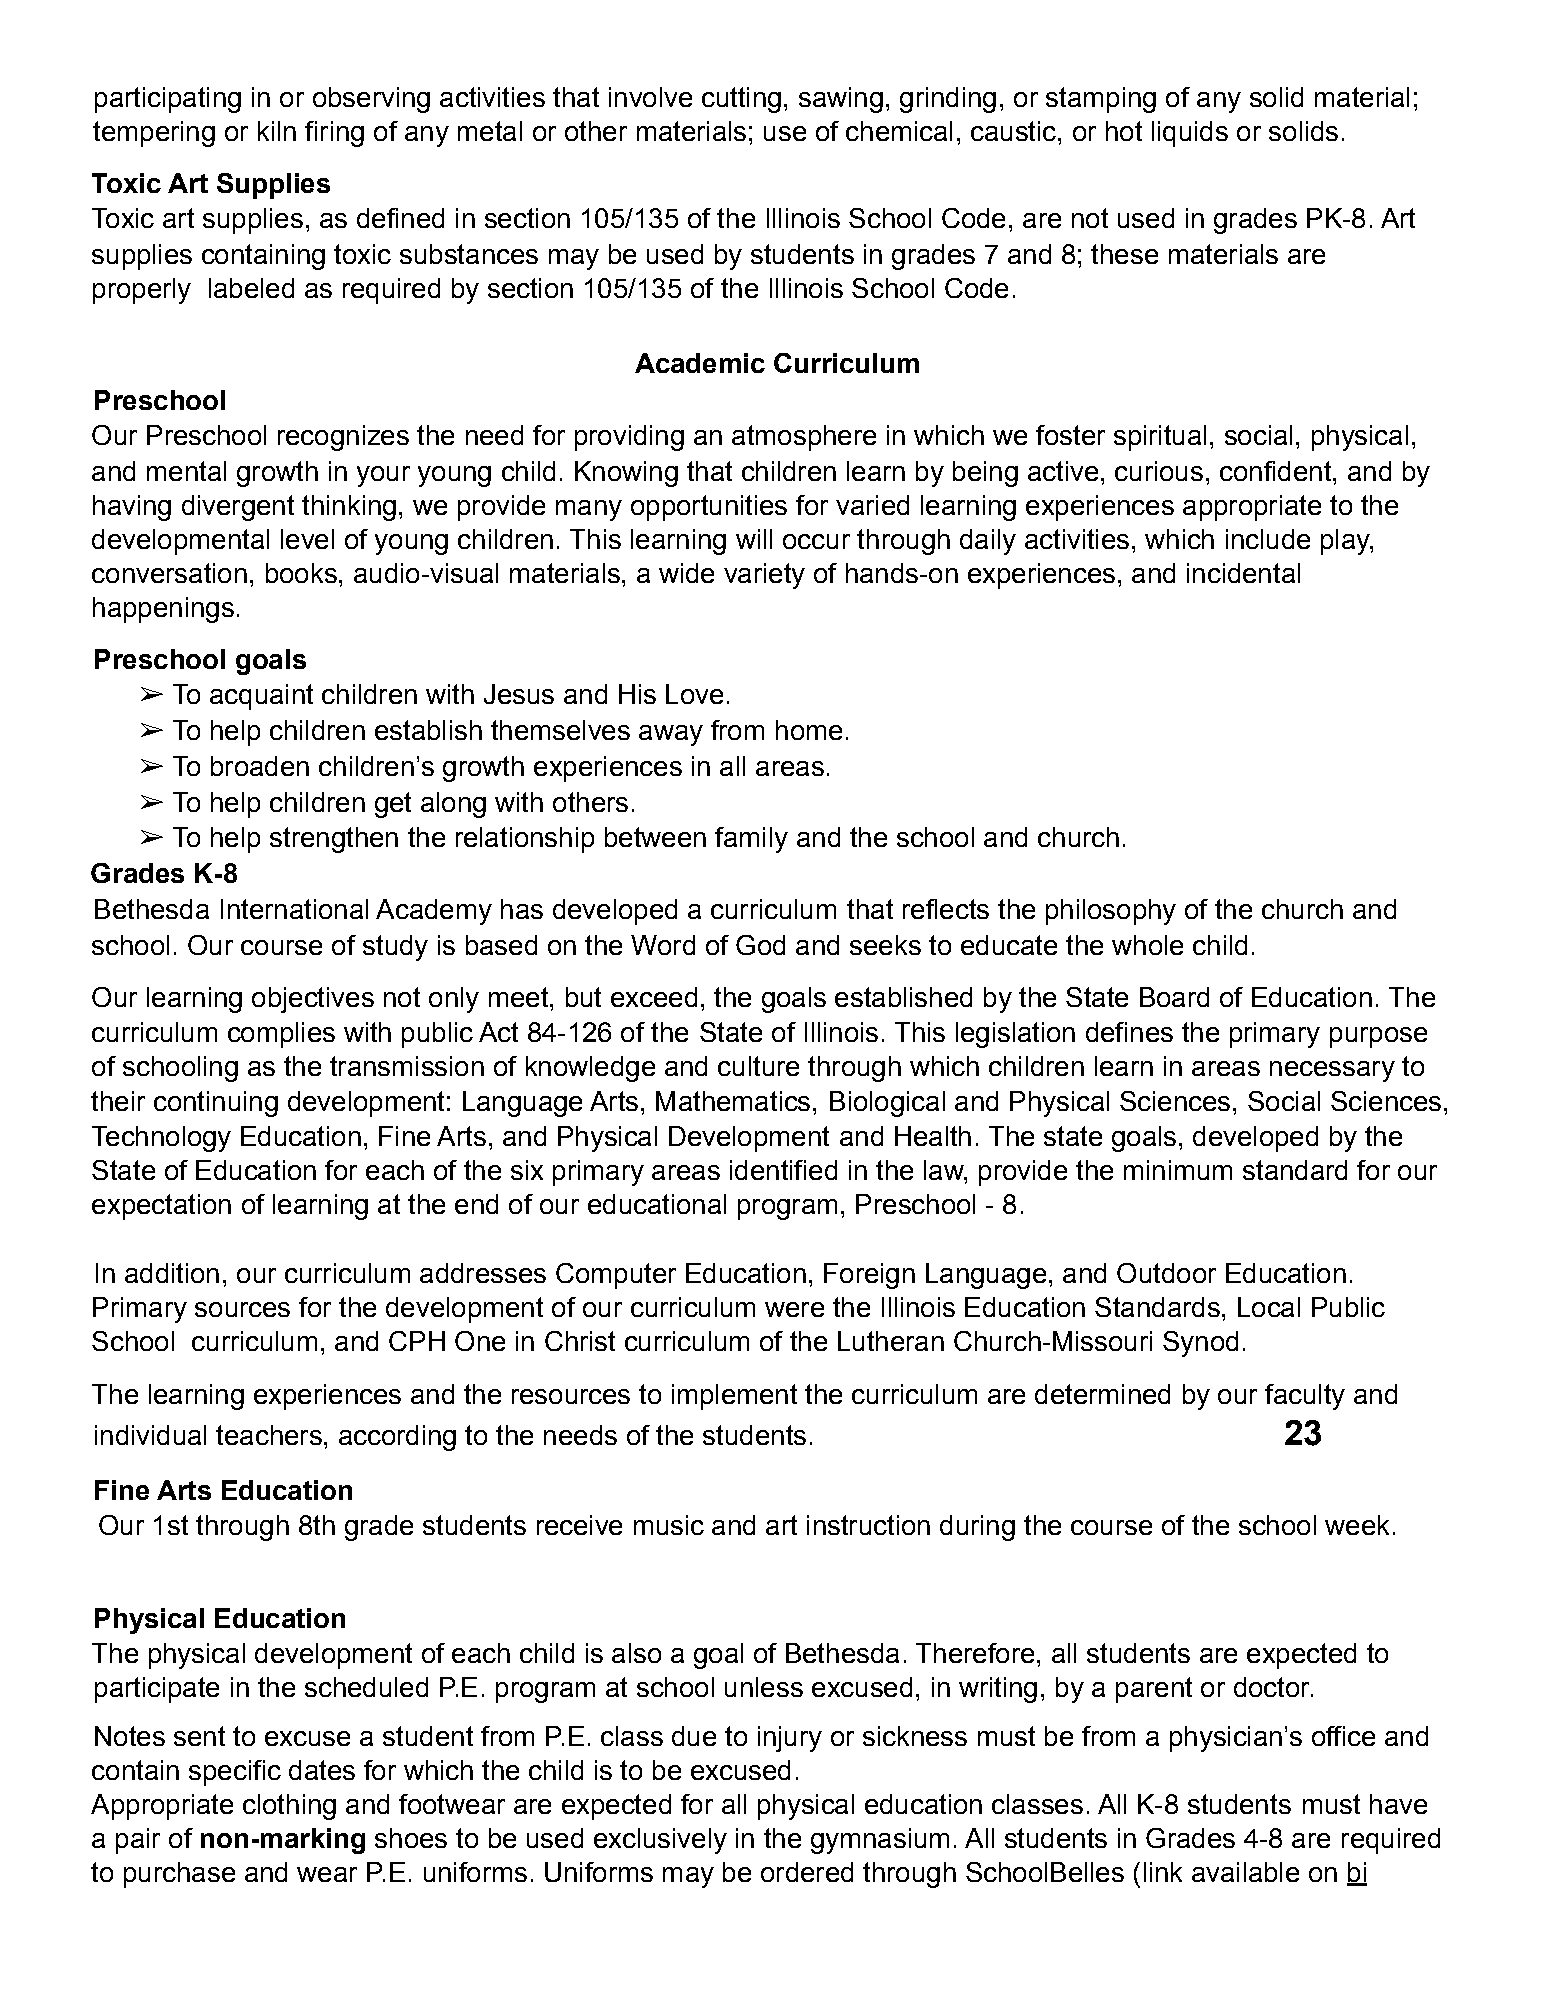 The image size is (1541, 1994). Describe the element at coordinates (1305, 1397) in the page. I see `faculty` at that location.
